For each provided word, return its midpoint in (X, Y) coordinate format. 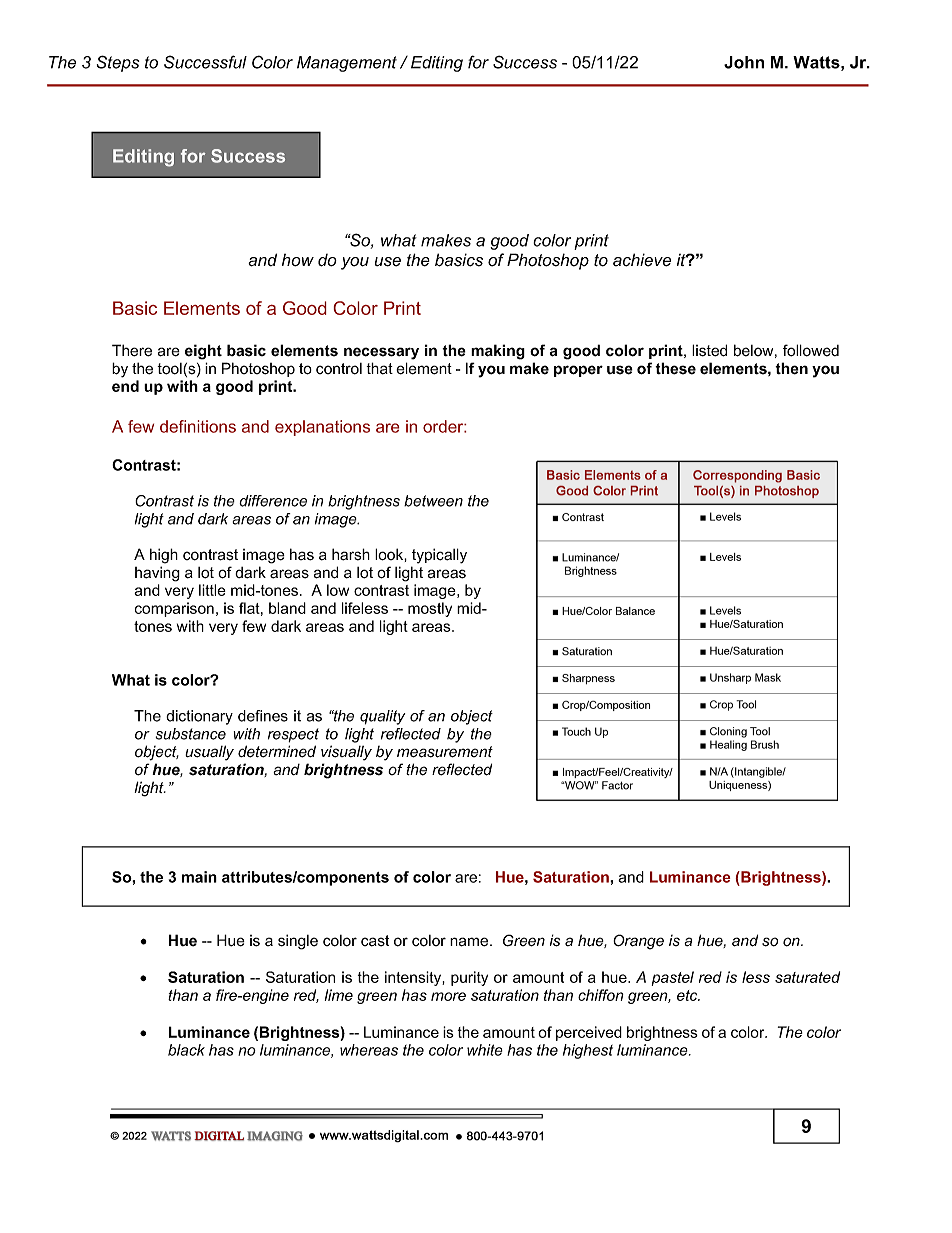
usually (209, 753)
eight (203, 352)
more (448, 996)
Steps (118, 63)
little (212, 590)
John (744, 62)
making (498, 352)
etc (688, 995)
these (675, 368)
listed (709, 350)
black (186, 1050)
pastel (673, 978)
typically (439, 556)
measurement (445, 752)
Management (347, 64)
